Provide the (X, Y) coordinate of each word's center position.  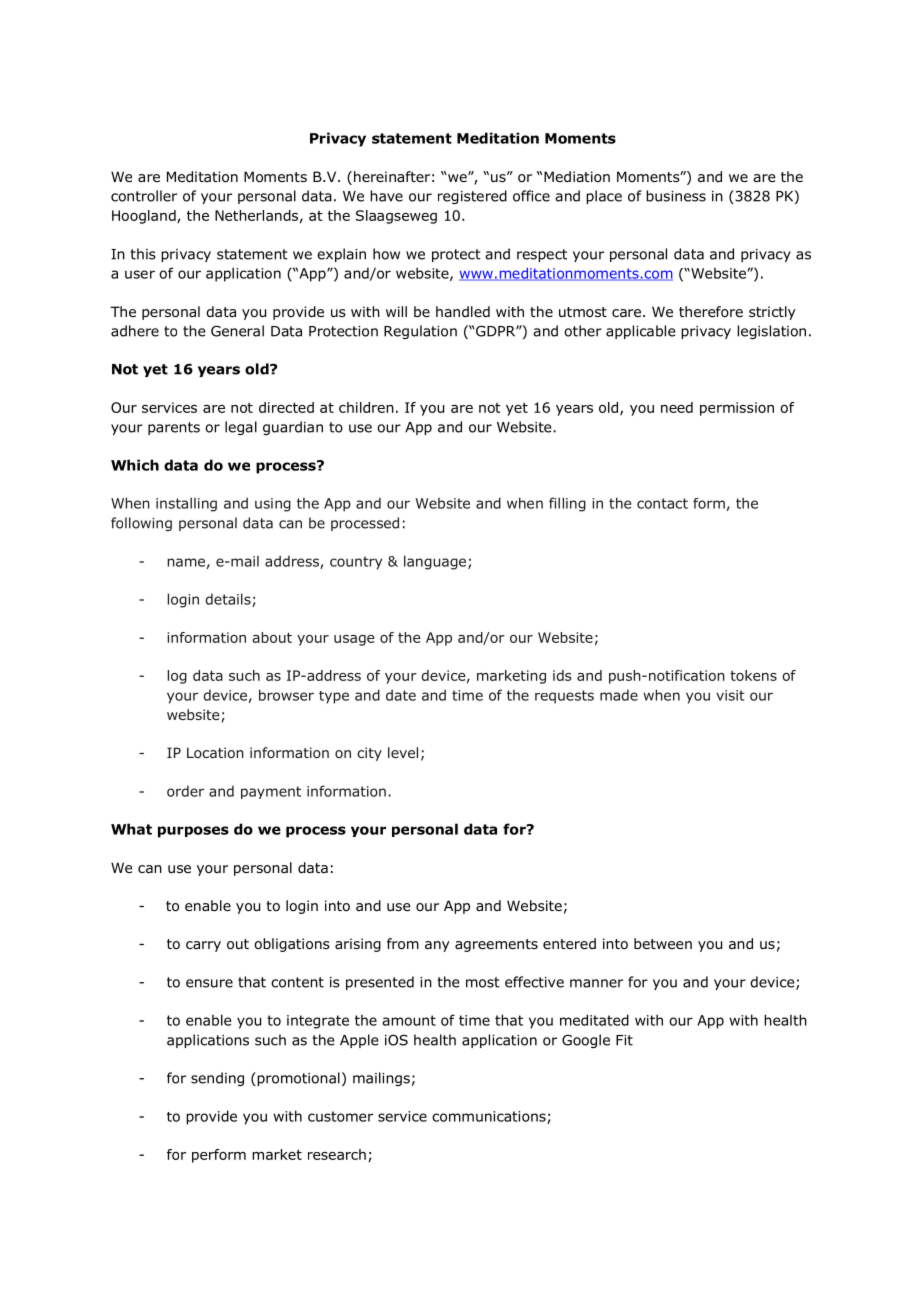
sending (217, 1079)
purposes (193, 832)
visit (730, 695)
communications (490, 1117)
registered (472, 197)
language (436, 562)
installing (186, 504)
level (403, 752)
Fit (624, 1040)
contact (662, 503)
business (676, 196)
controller (144, 196)
